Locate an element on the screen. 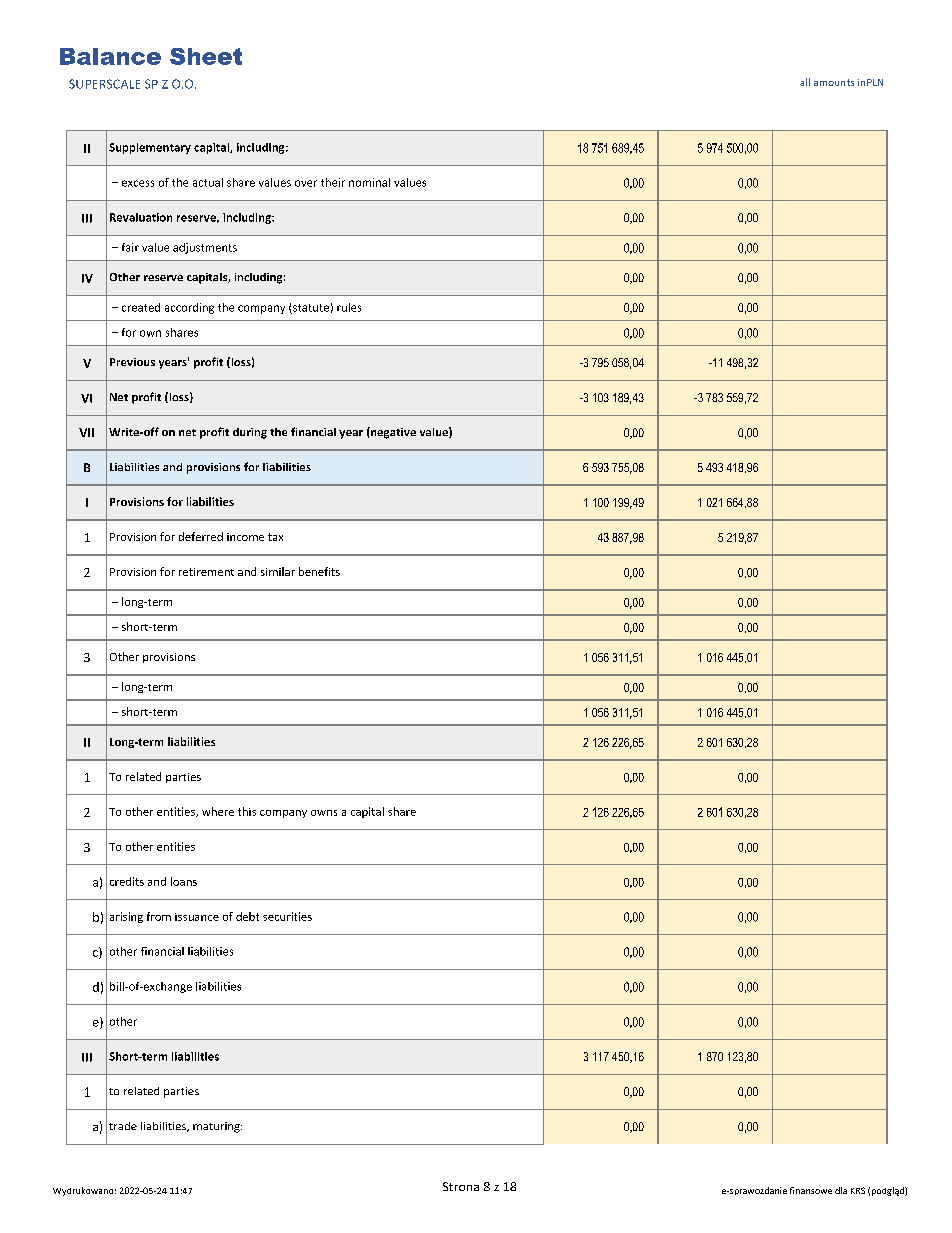 This screenshot has width=952, height=1233. nominal is located at coordinates (369, 182).
